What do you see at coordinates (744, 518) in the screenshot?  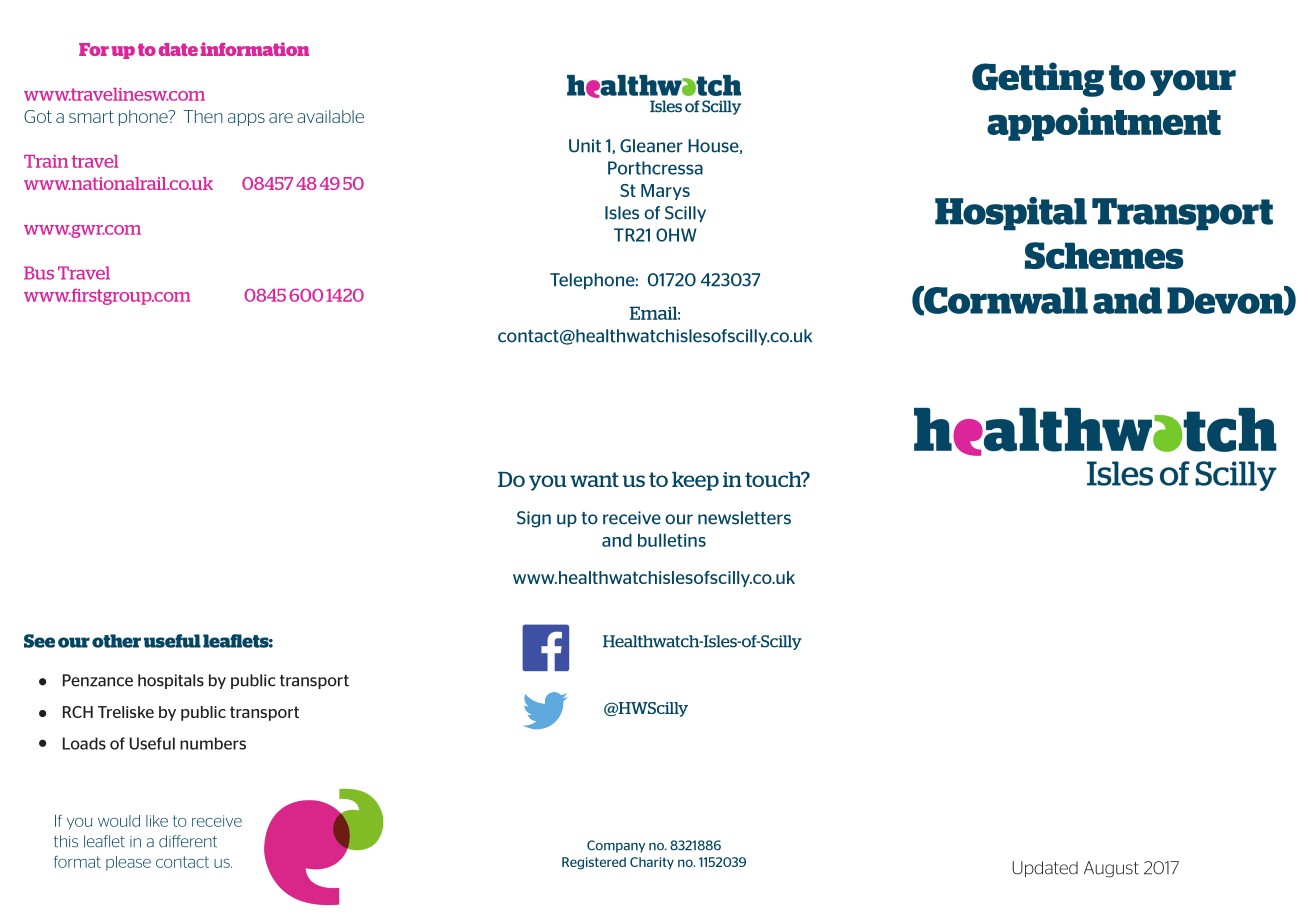 I see `newsletters` at bounding box center [744, 518].
